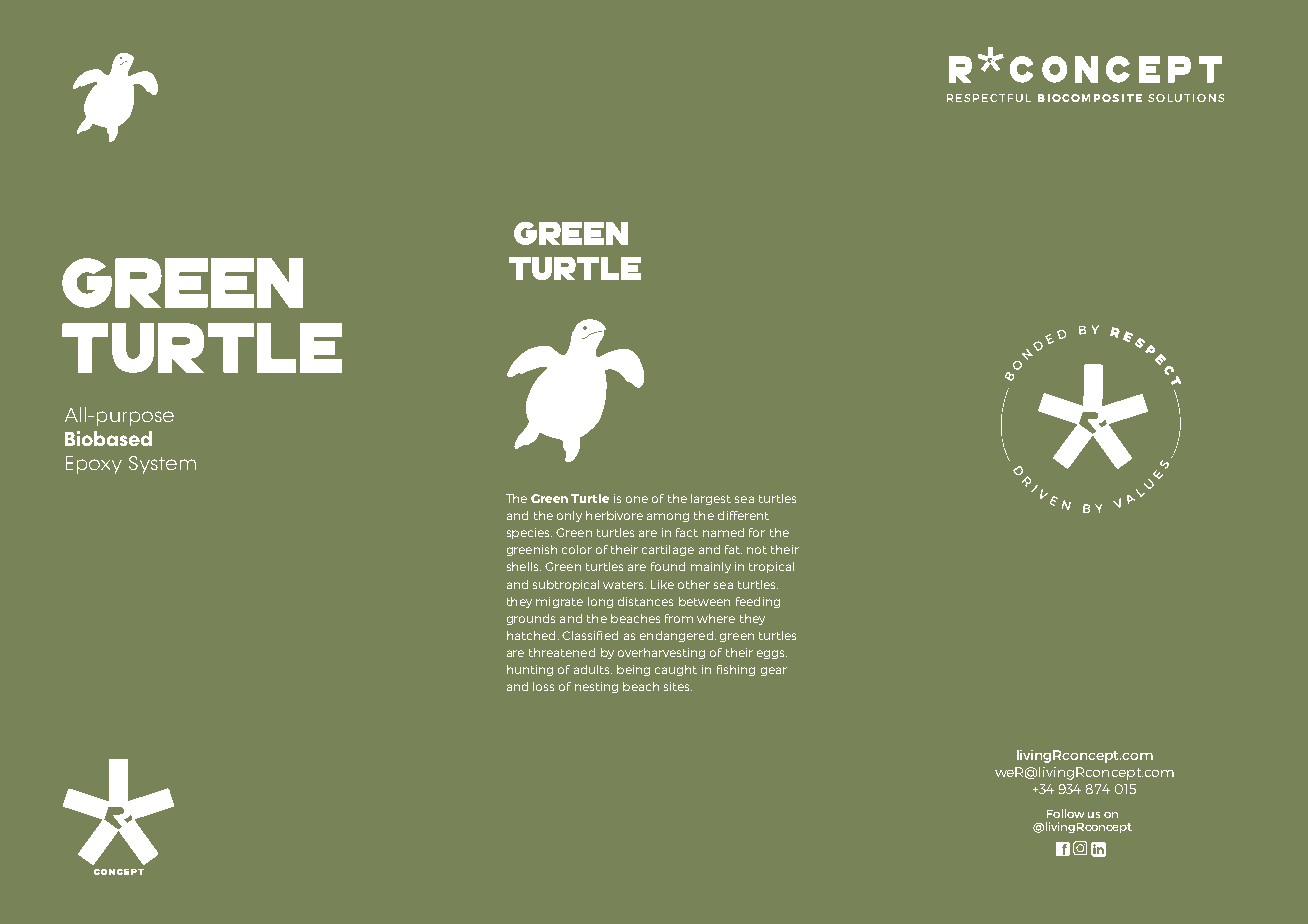 The image size is (1308, 924). Describe the element at coordinates (1065, 813) in the image. I see `Follow` at that location.
